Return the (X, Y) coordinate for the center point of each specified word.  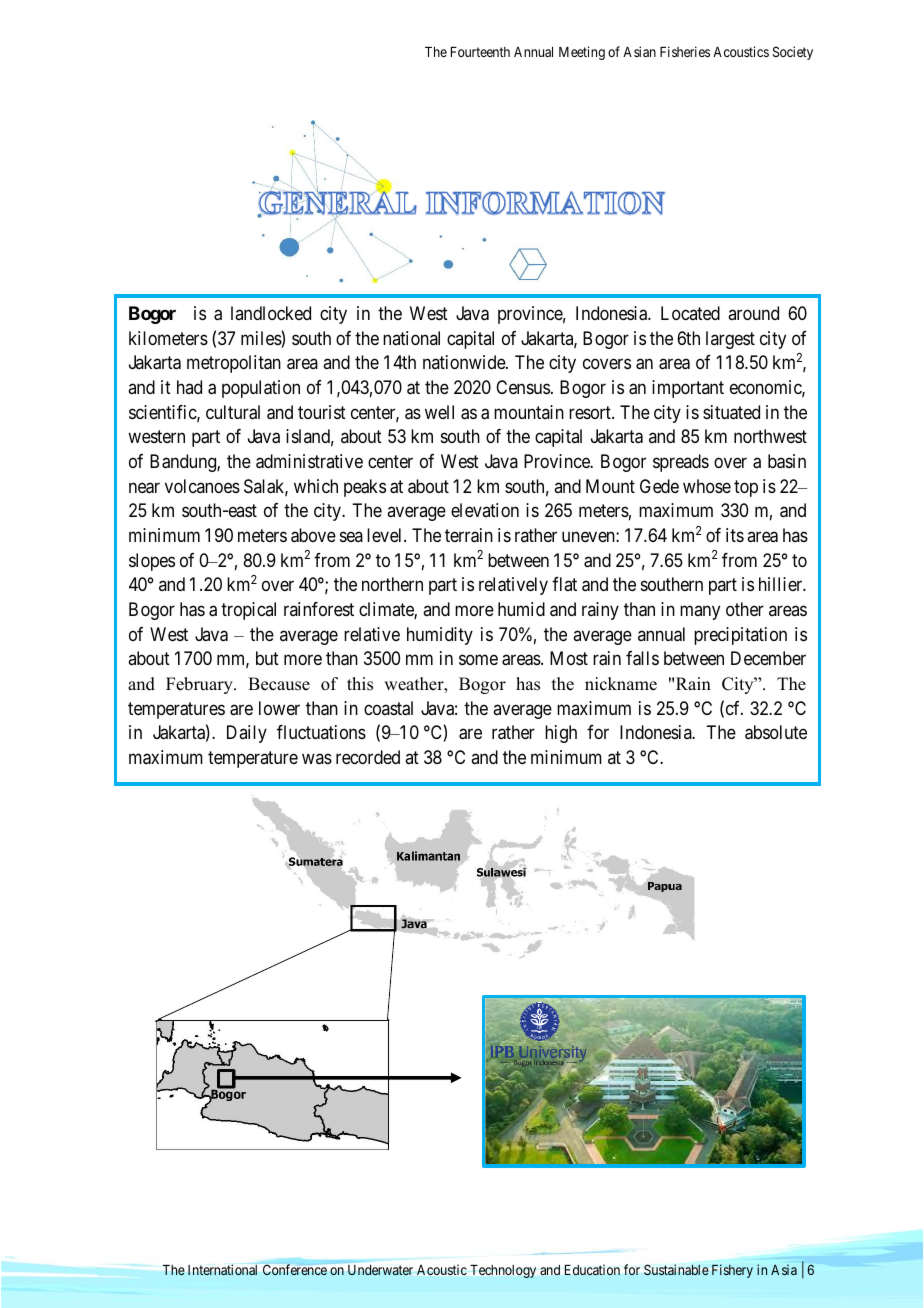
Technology (503, 1271)
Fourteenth (480, 52)
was (317, 758)
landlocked (271, 313)
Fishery (732, 1271)
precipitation (740, 636)
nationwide (465, 362)
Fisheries (685, 51)
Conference (295, 1269)
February (200, 685)
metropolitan (234, 364)
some (478, 660)
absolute (776, 732)
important (688, 389)
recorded (368, 757)
